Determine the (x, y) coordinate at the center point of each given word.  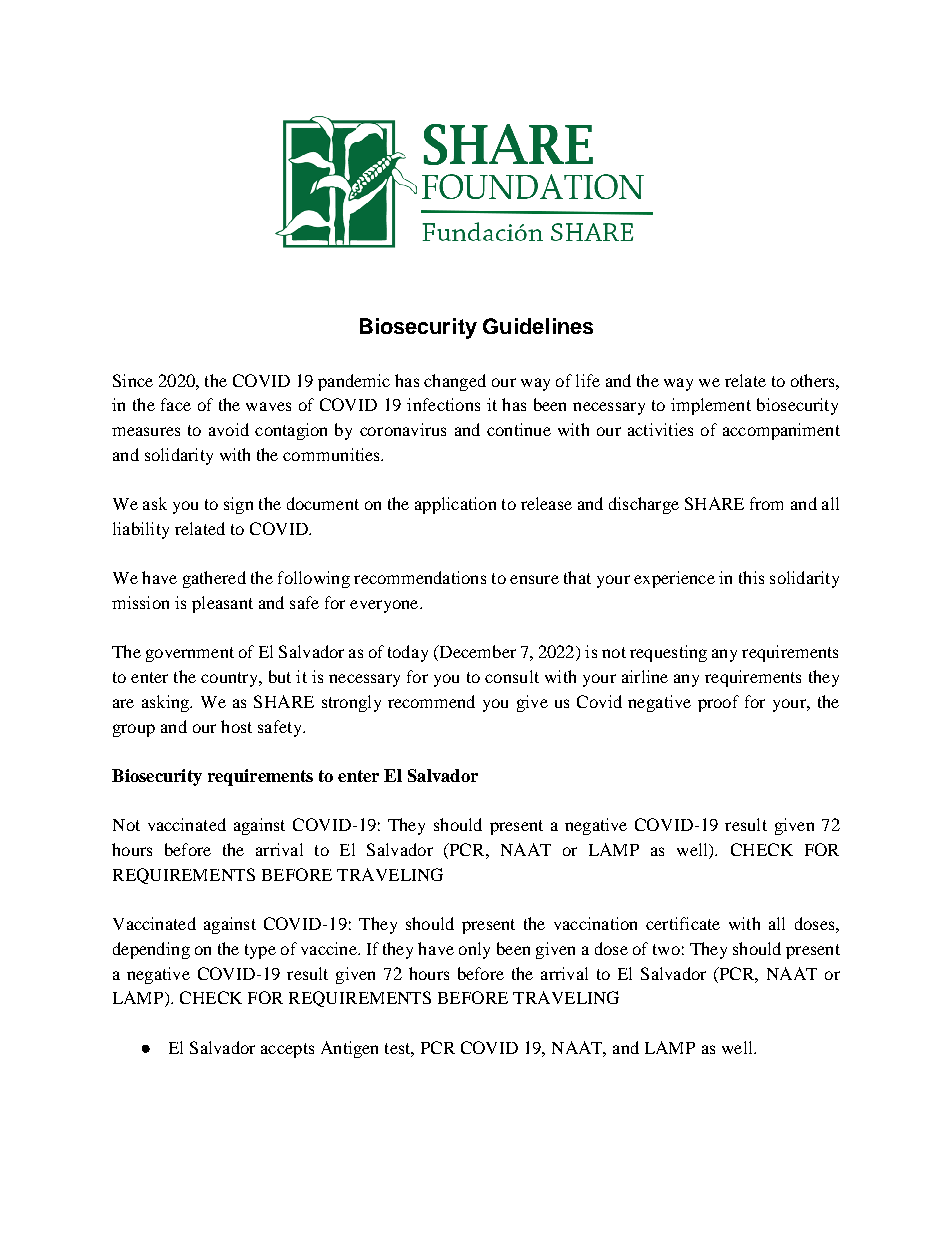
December (476, 653)
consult (512, 676)
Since (133, 380)
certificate (683, 923)
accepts (287, 1050)
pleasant (222, 604)
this (751, 577)
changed (455, 382)
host (236, 726)
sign (238, 505)
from (766, 503)
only (474, 950)
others (814, 380)
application (455, 505)
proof (718, 703)
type (260, 951)
